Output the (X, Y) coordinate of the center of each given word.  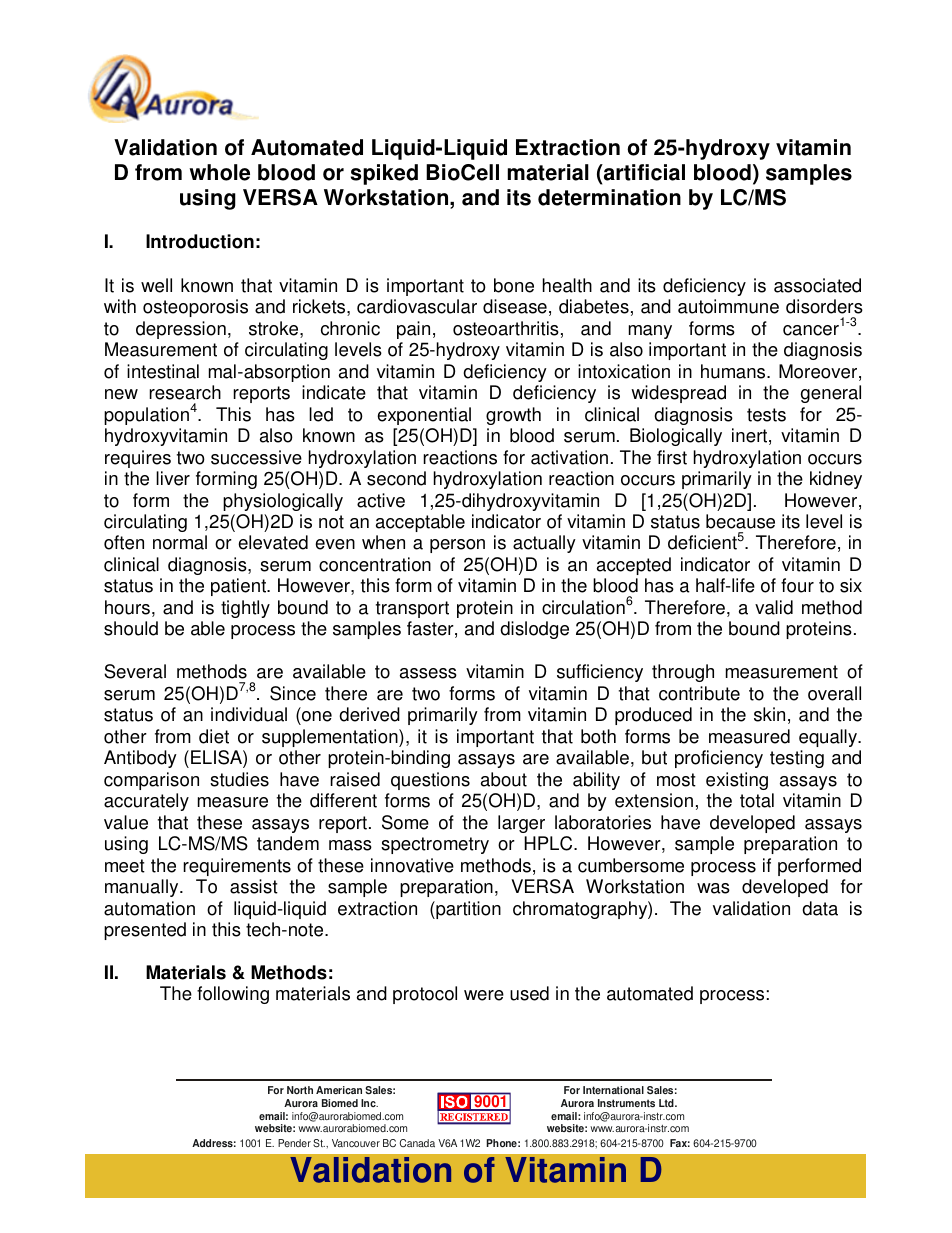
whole (219, 172)
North (300, 1090)
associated (817, 285)
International (613, 1090)
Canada (417, 1143)
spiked (384, 174)
